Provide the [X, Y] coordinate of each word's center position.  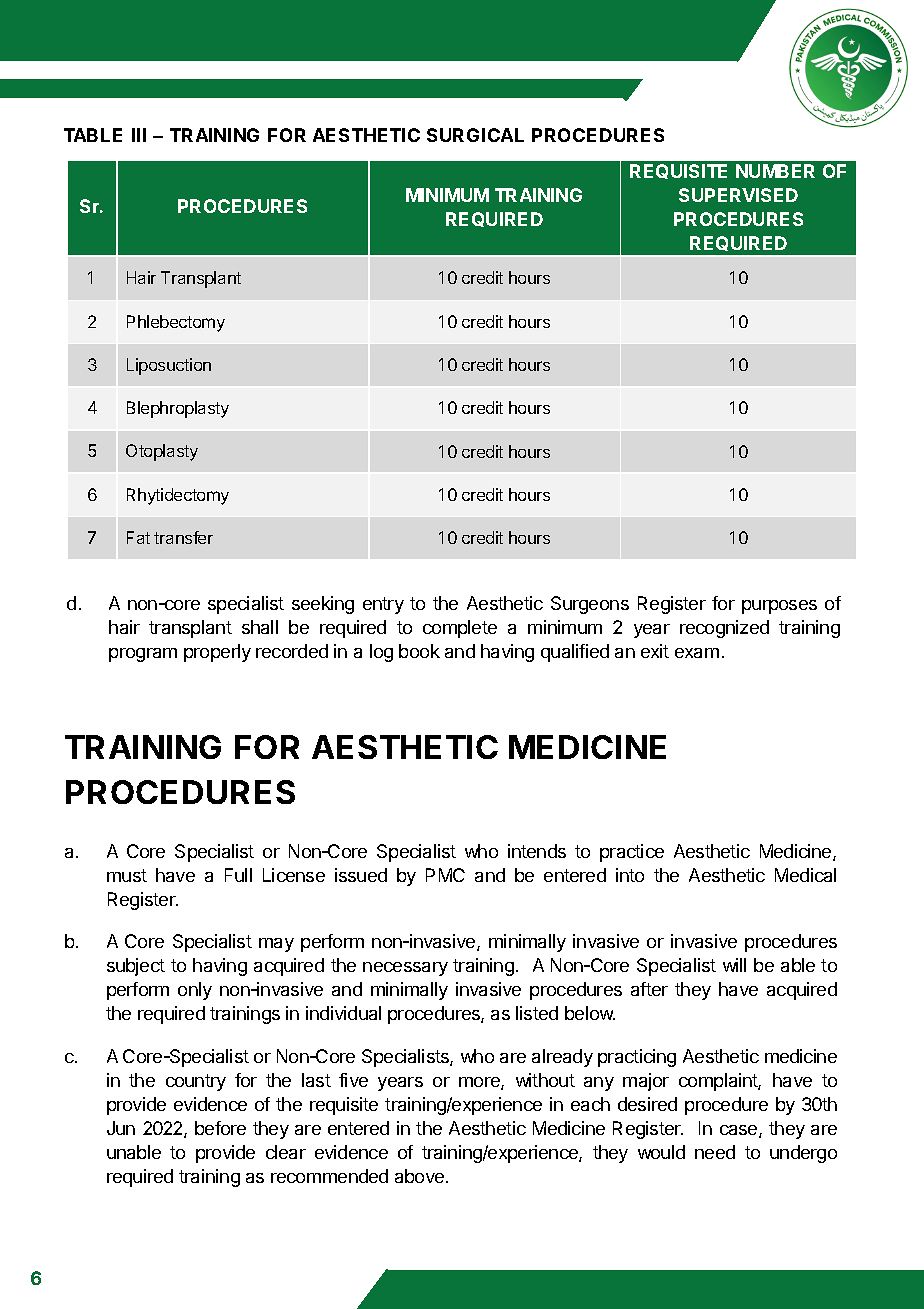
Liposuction [169, 366]
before [220, 1128]
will [734, 965]
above [419, 1176]
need [715, 1152]
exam [697, 653]
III [139, 135]
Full [238, 875]
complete [460, 629]
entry [383, 605]
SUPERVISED [738, 195]
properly [217, 653]
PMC [445, 875]
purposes [779, 607]
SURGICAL [475, 135]
